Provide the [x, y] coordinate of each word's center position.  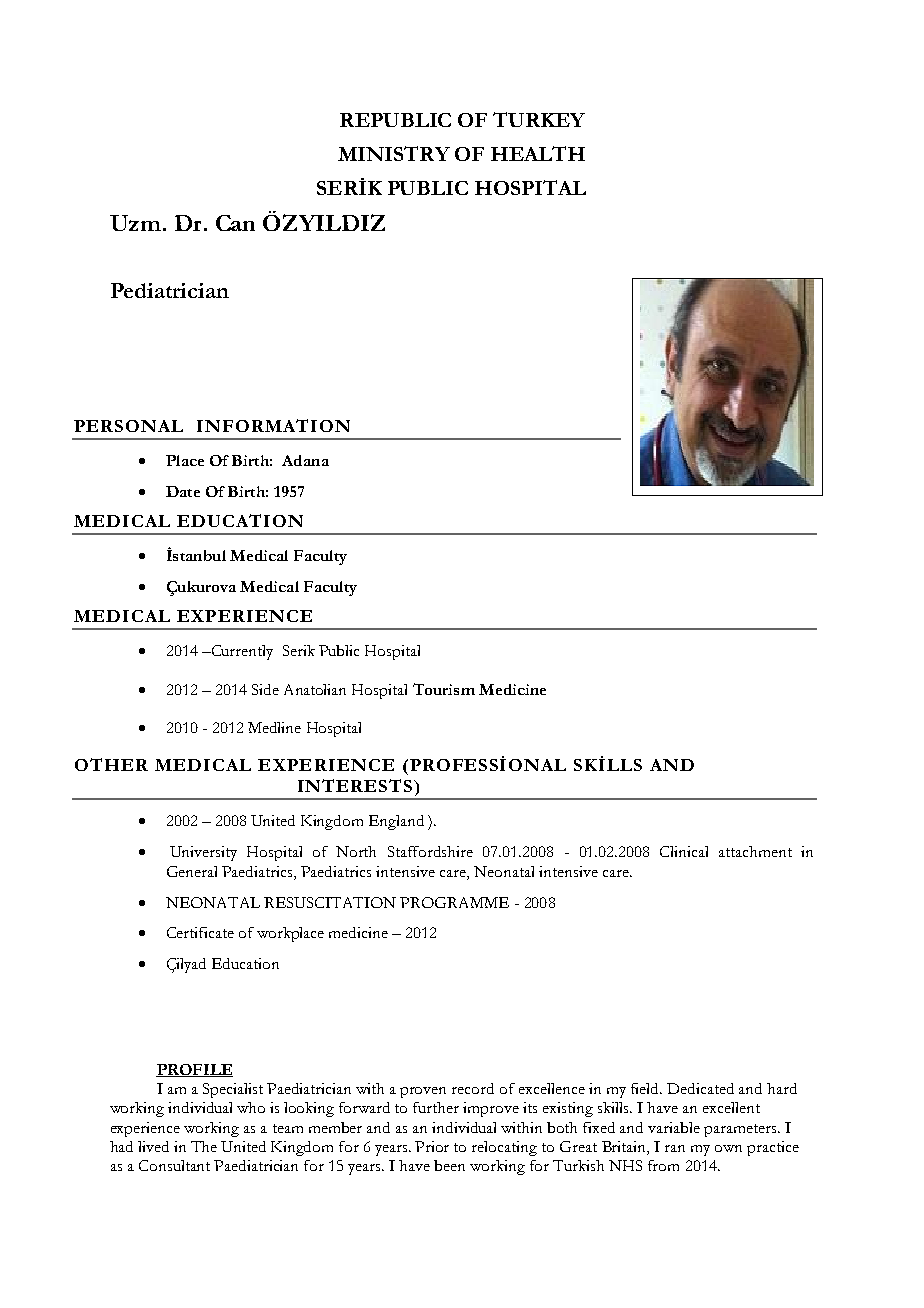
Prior [432, 1146]
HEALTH [538, 153]
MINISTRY [394, 153]
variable [674, 1127]
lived [153, 1146]
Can [235, 223]
